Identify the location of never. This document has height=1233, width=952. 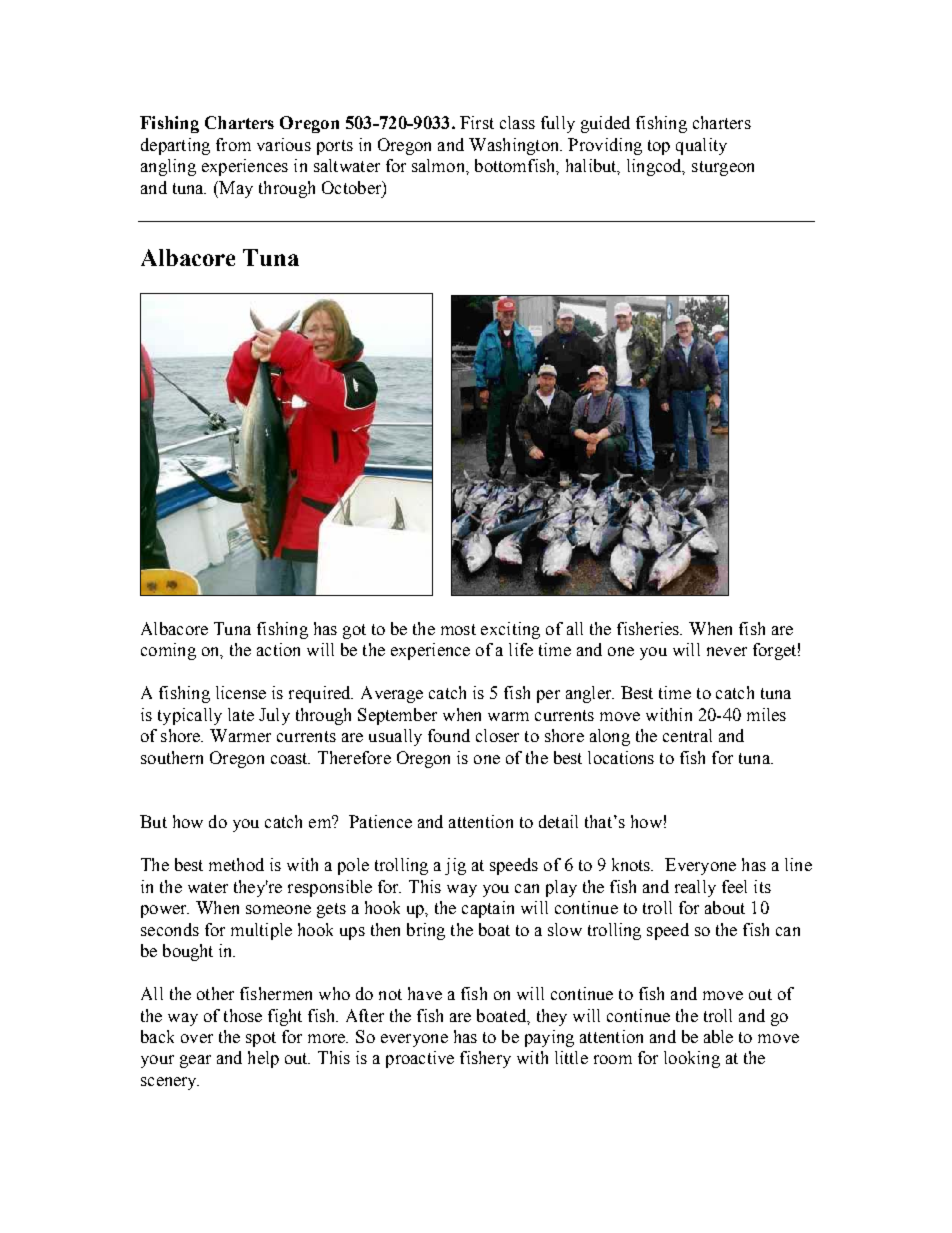
(727, 651).
